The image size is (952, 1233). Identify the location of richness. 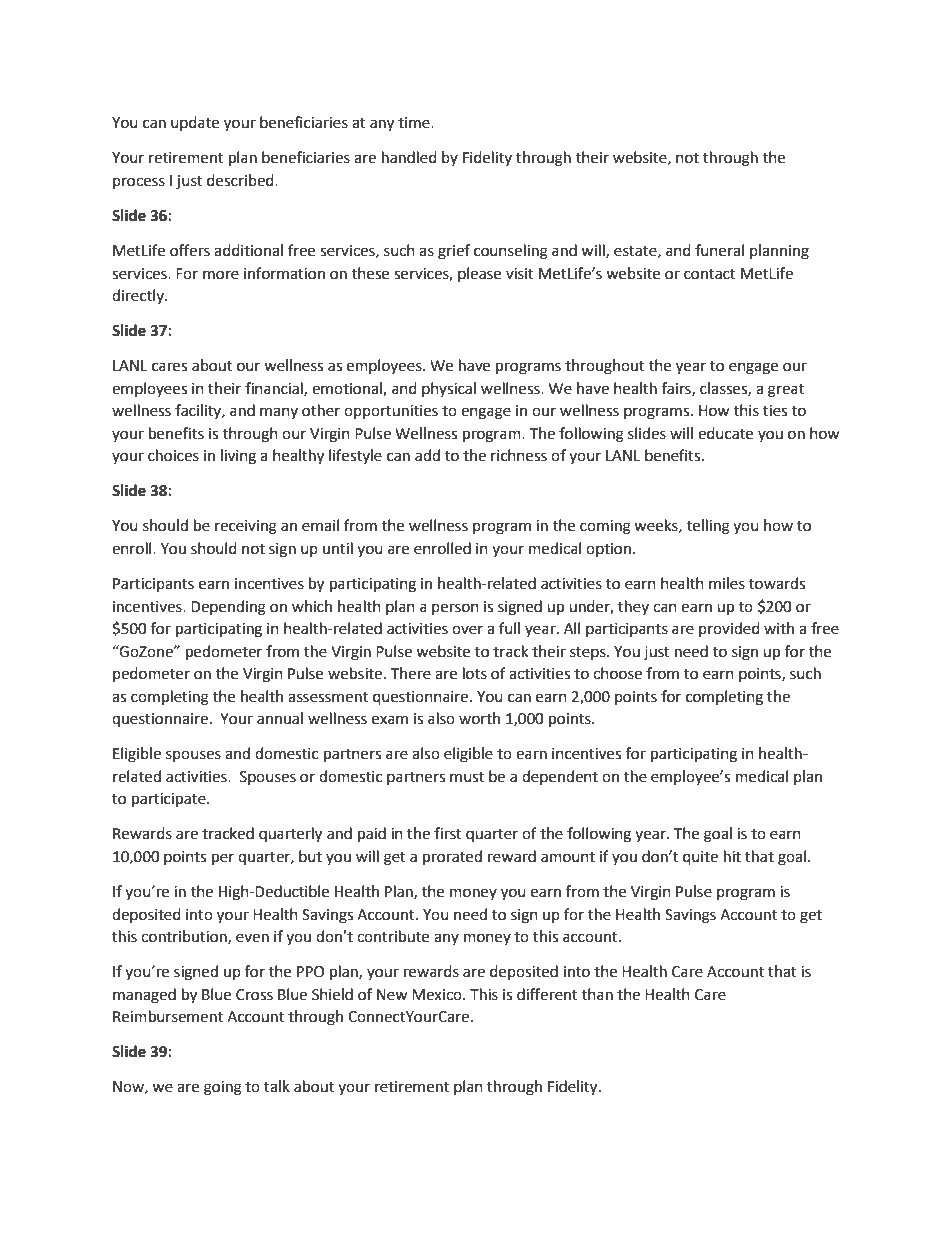
(519, 455).
